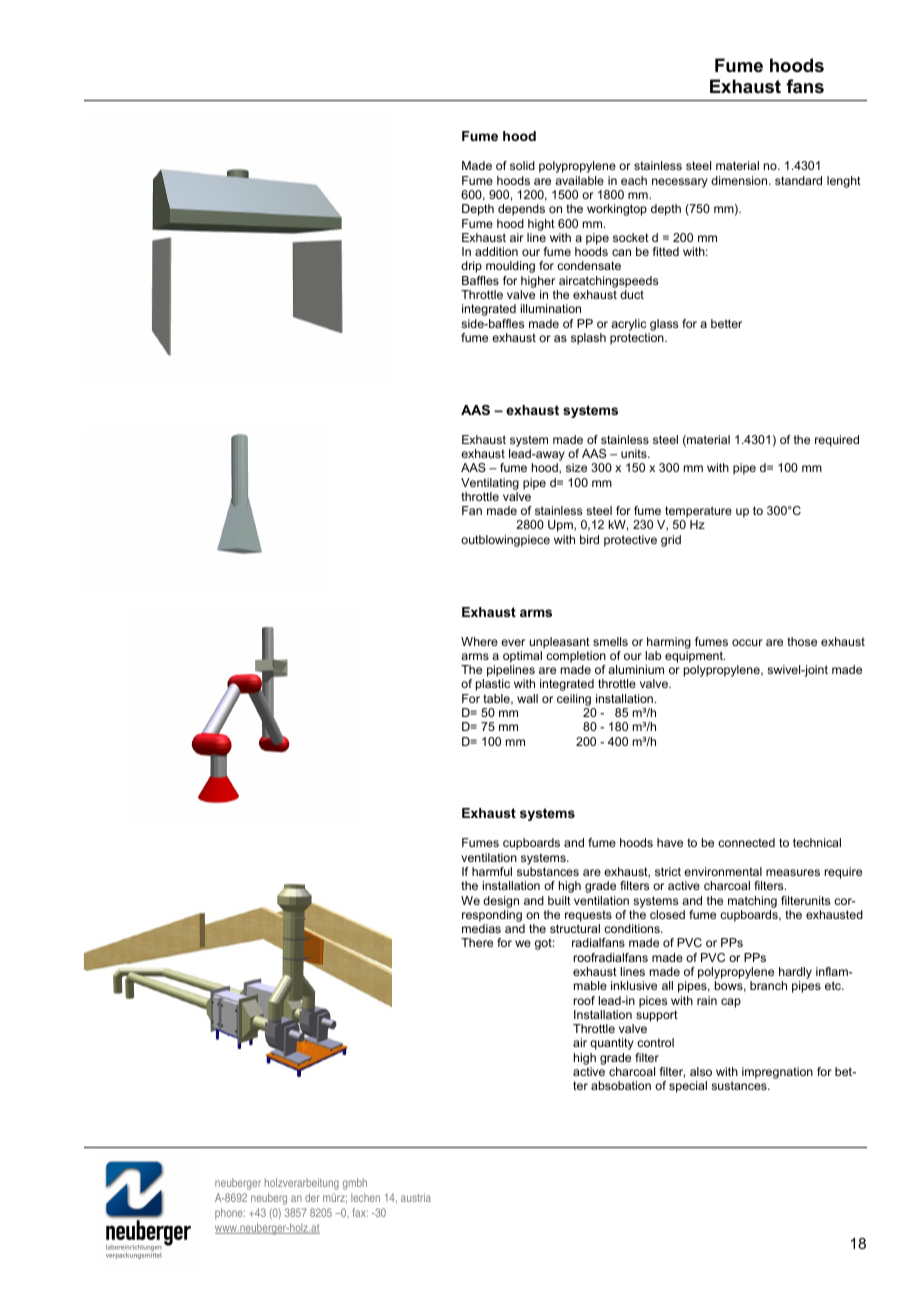 The height and width of the screenshot is (1308, 924). I want to click on available, so click(579, 180).
